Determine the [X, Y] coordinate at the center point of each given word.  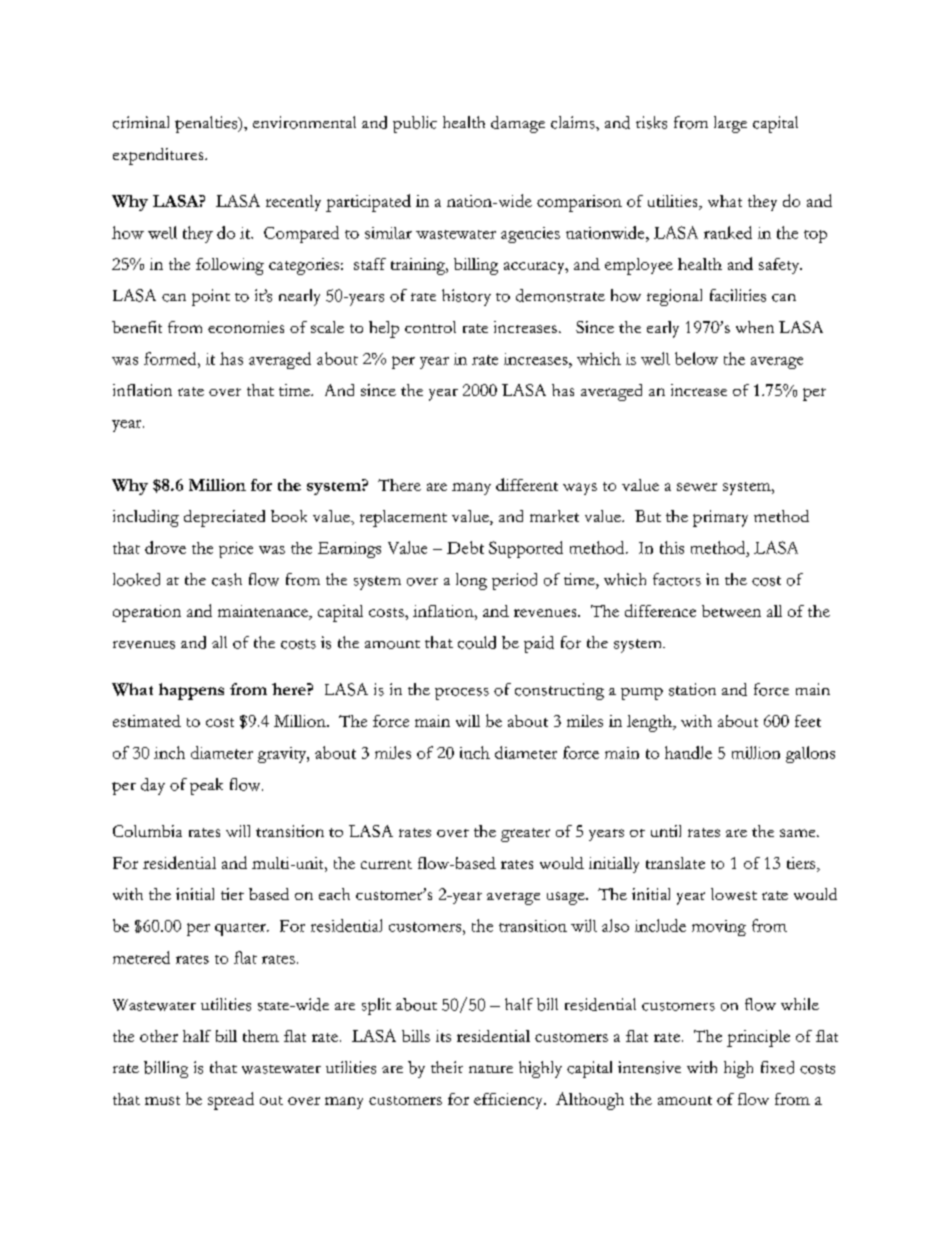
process [462, 694]
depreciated [224, 518]
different [527, 484]
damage [518, 124]
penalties [207, 124]
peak [206, 786]
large [730, 124]
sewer [697, 487]
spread [231, 1101]
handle [688, 752]
